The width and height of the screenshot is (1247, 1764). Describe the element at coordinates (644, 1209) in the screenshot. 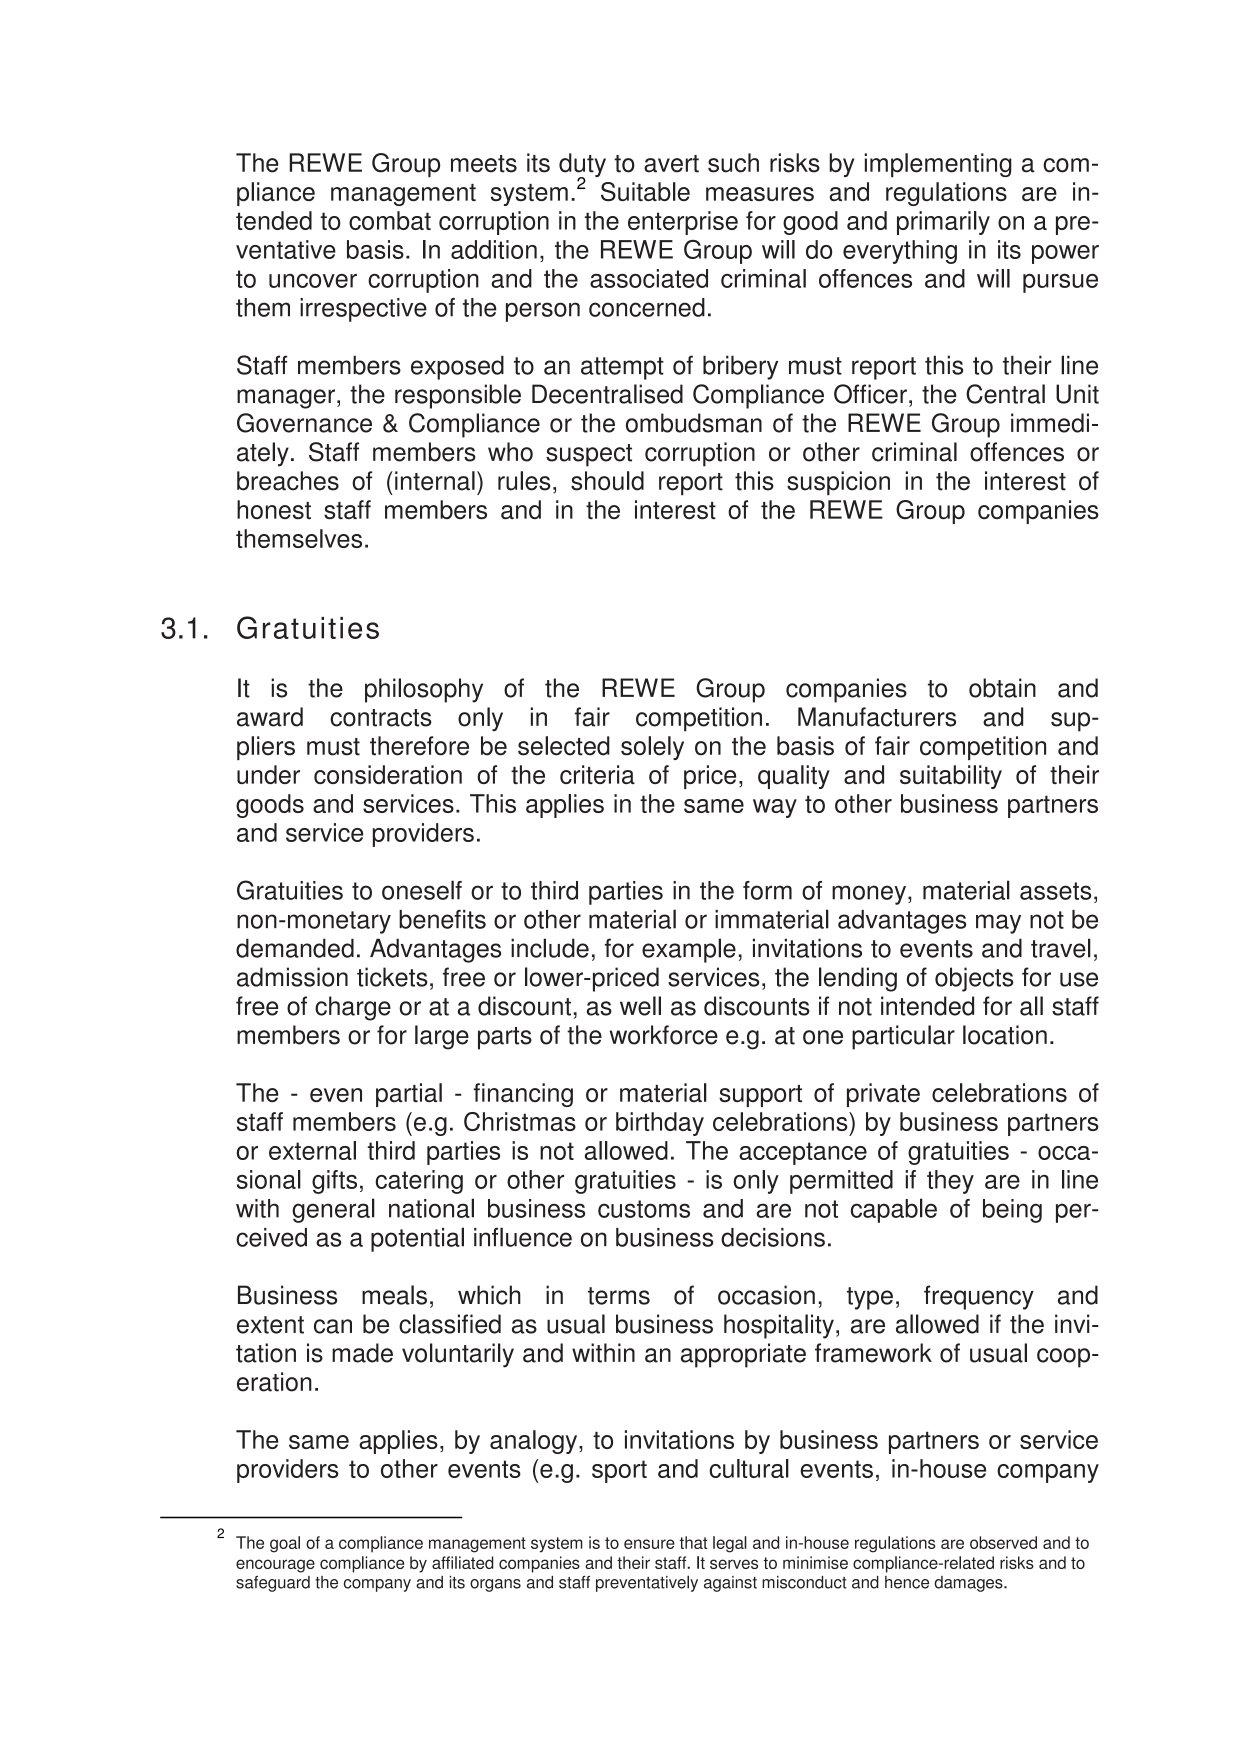

I see `customs` at that location.
